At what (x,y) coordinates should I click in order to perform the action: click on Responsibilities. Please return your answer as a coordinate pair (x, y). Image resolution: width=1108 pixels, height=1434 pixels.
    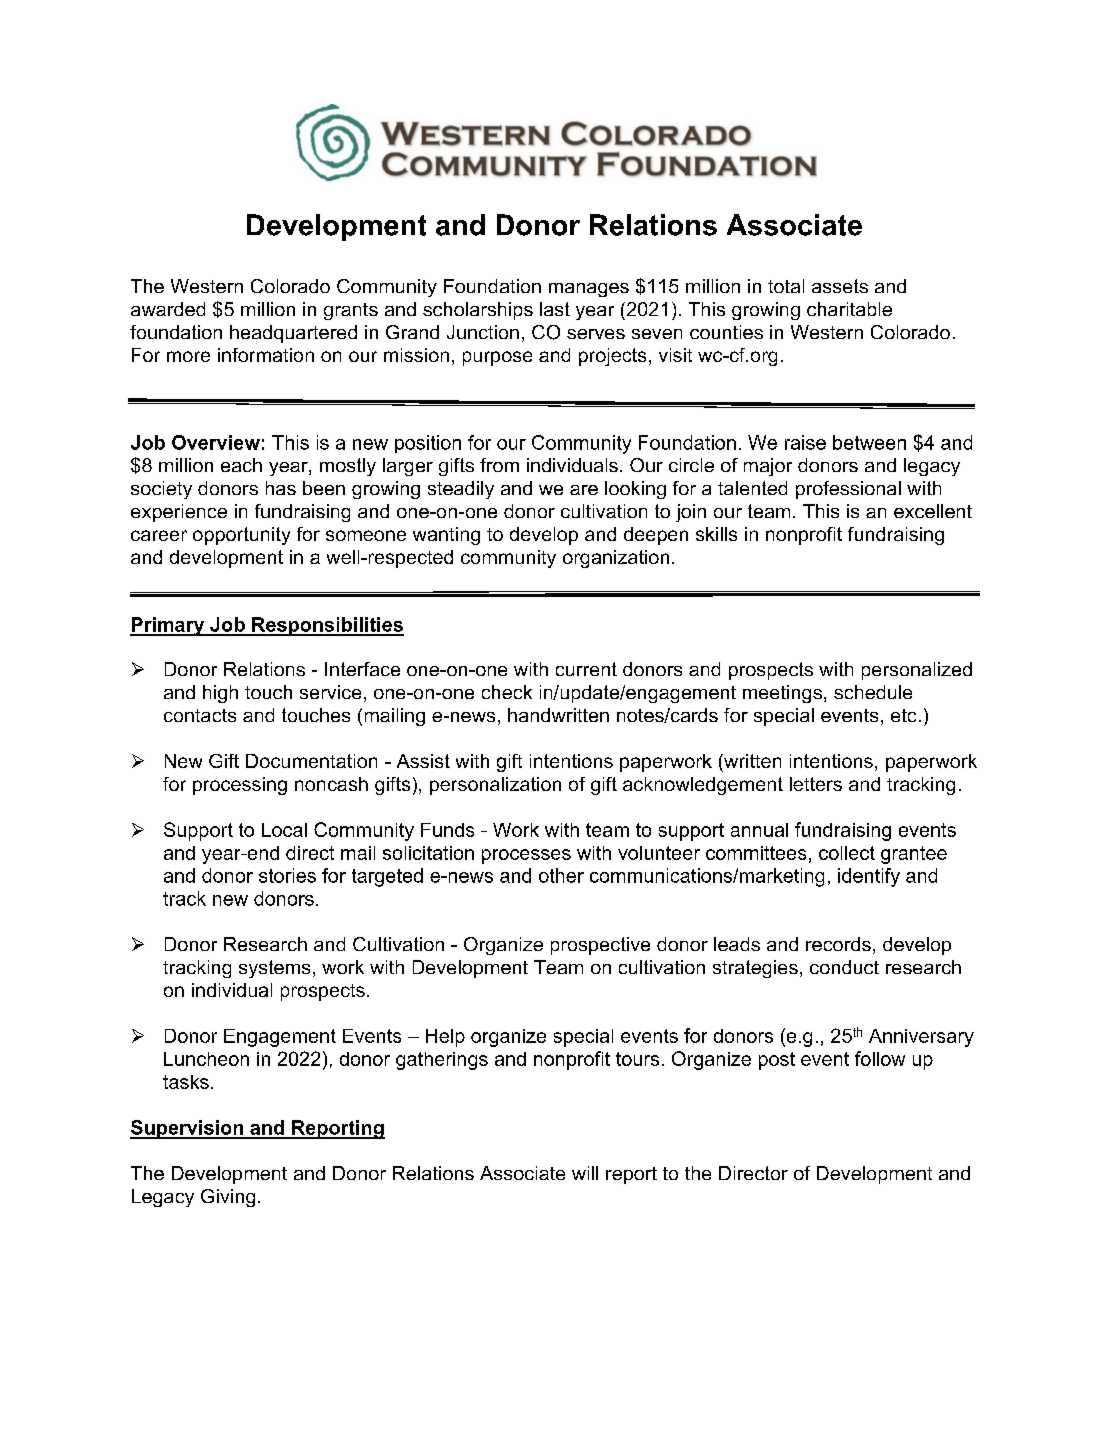
    Looking at the image, I should click on (327, 626).
